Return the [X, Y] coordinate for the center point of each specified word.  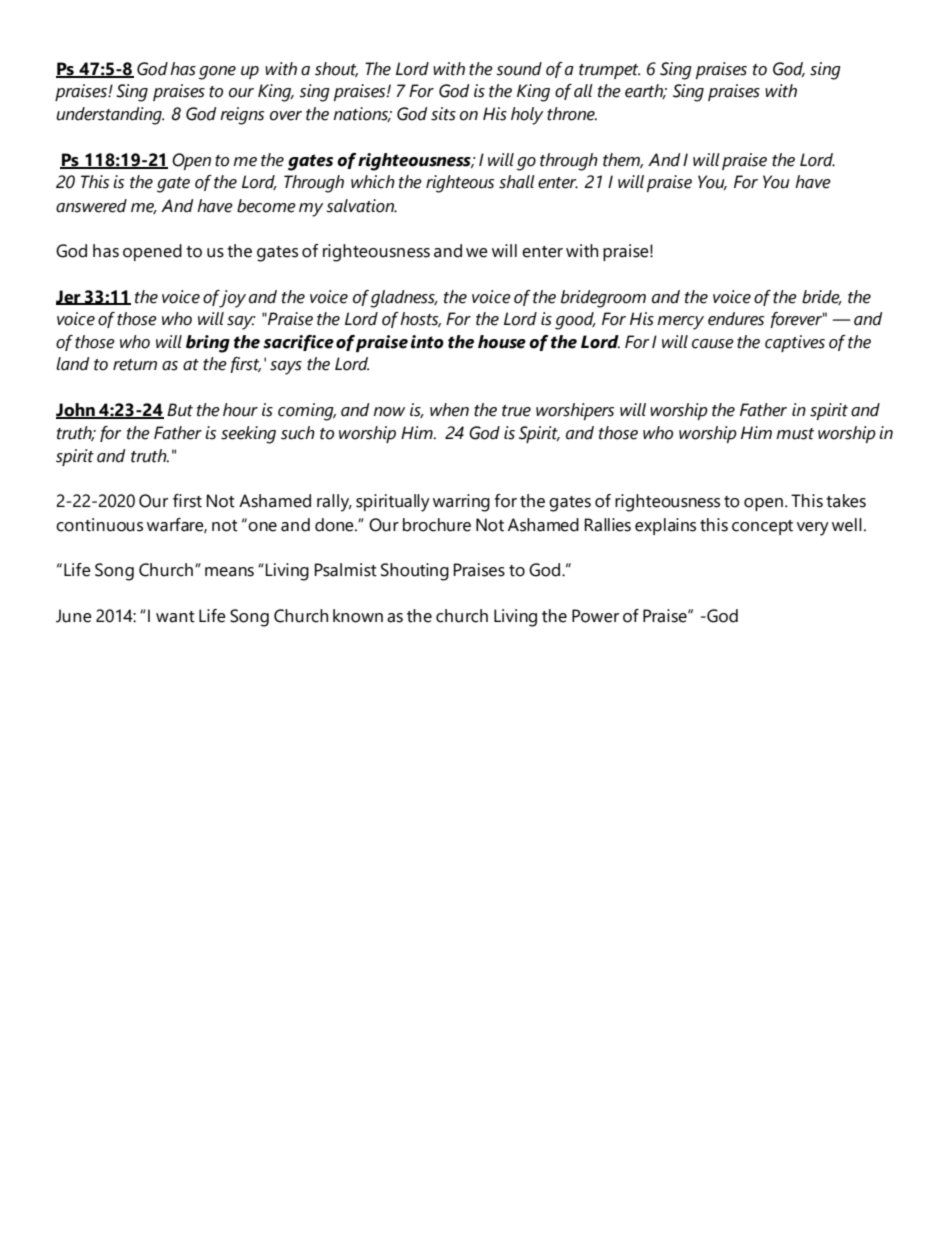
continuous [99, 525]
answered [91, 206]
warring [461, 503]
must [795, 434]
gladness [403, 299]
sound [519, 69]
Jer [69, 297]
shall [517, 182]
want [175, 617]
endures [736, 319]
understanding [110, 116]
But [180, 410]
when [449, 410]
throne [572, 114]
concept [762, 527]
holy [527, 116]
